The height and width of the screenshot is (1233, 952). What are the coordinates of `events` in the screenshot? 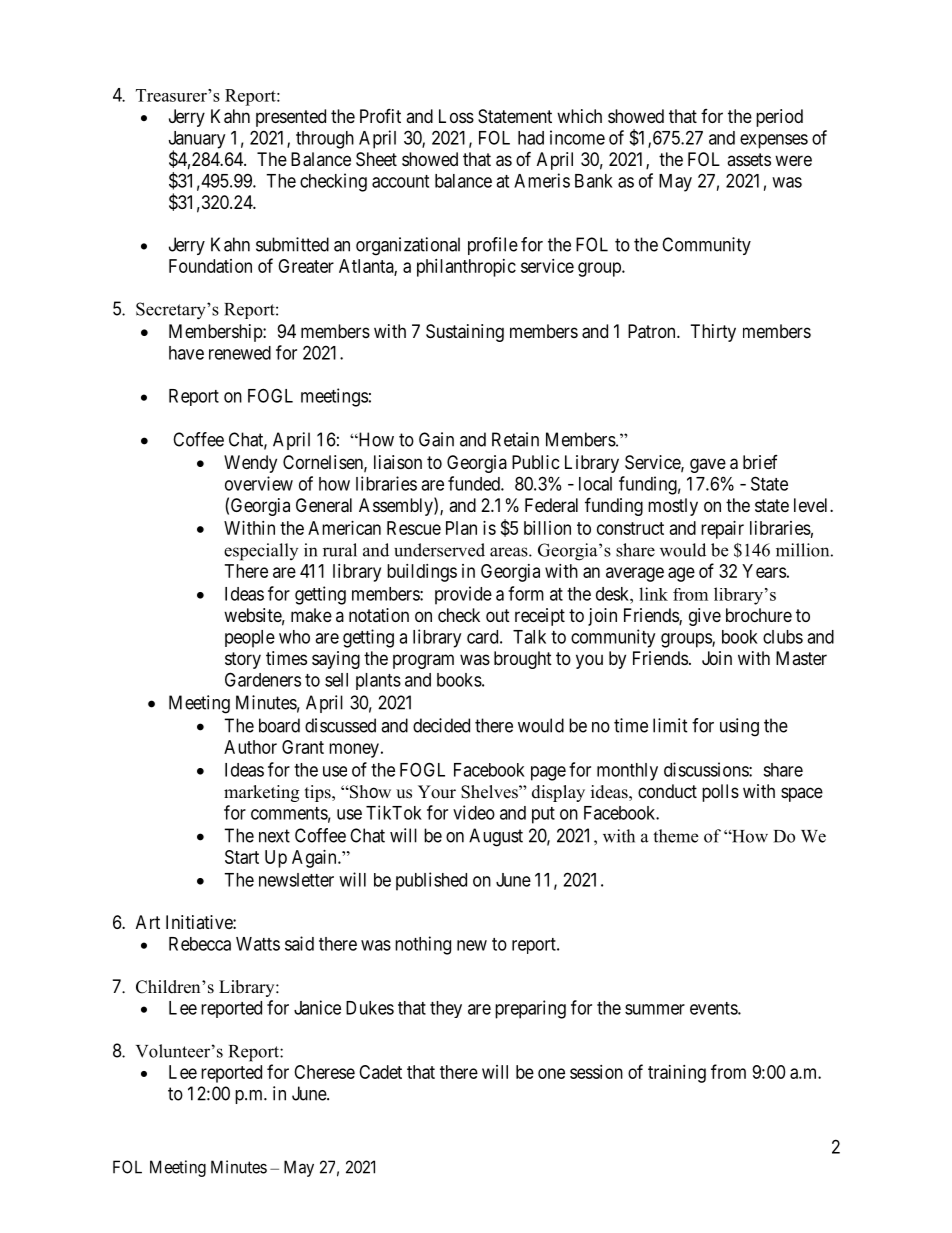 It's located at (714, 1008).
